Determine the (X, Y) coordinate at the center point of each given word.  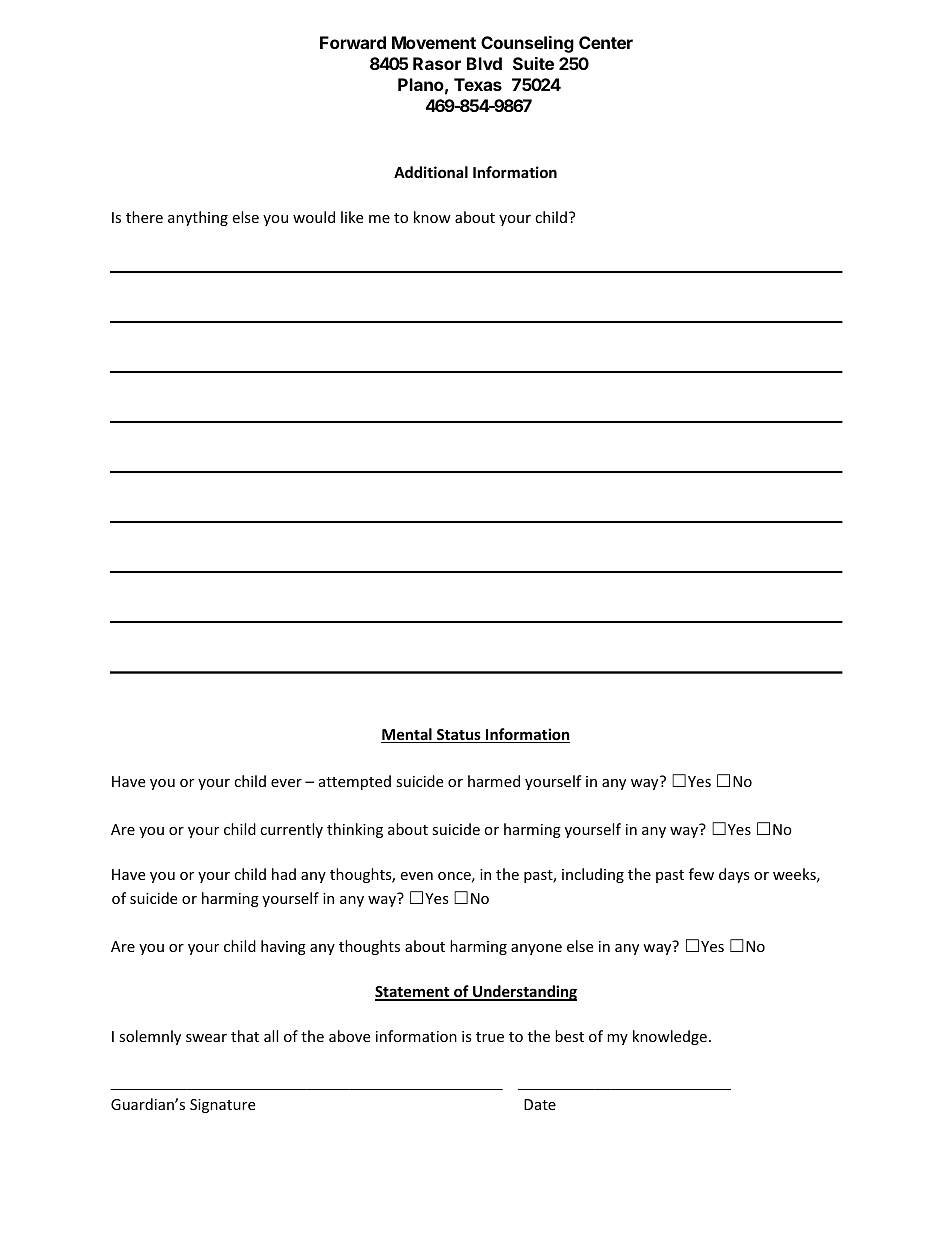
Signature (222, 1106)
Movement (434, 42)
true (490, 1037)
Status (459, 736)
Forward (353, 42)
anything (198, 218)
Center (606, 42)
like (352, 217)
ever (286, 783)
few (701, 874)
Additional (431, 172)
